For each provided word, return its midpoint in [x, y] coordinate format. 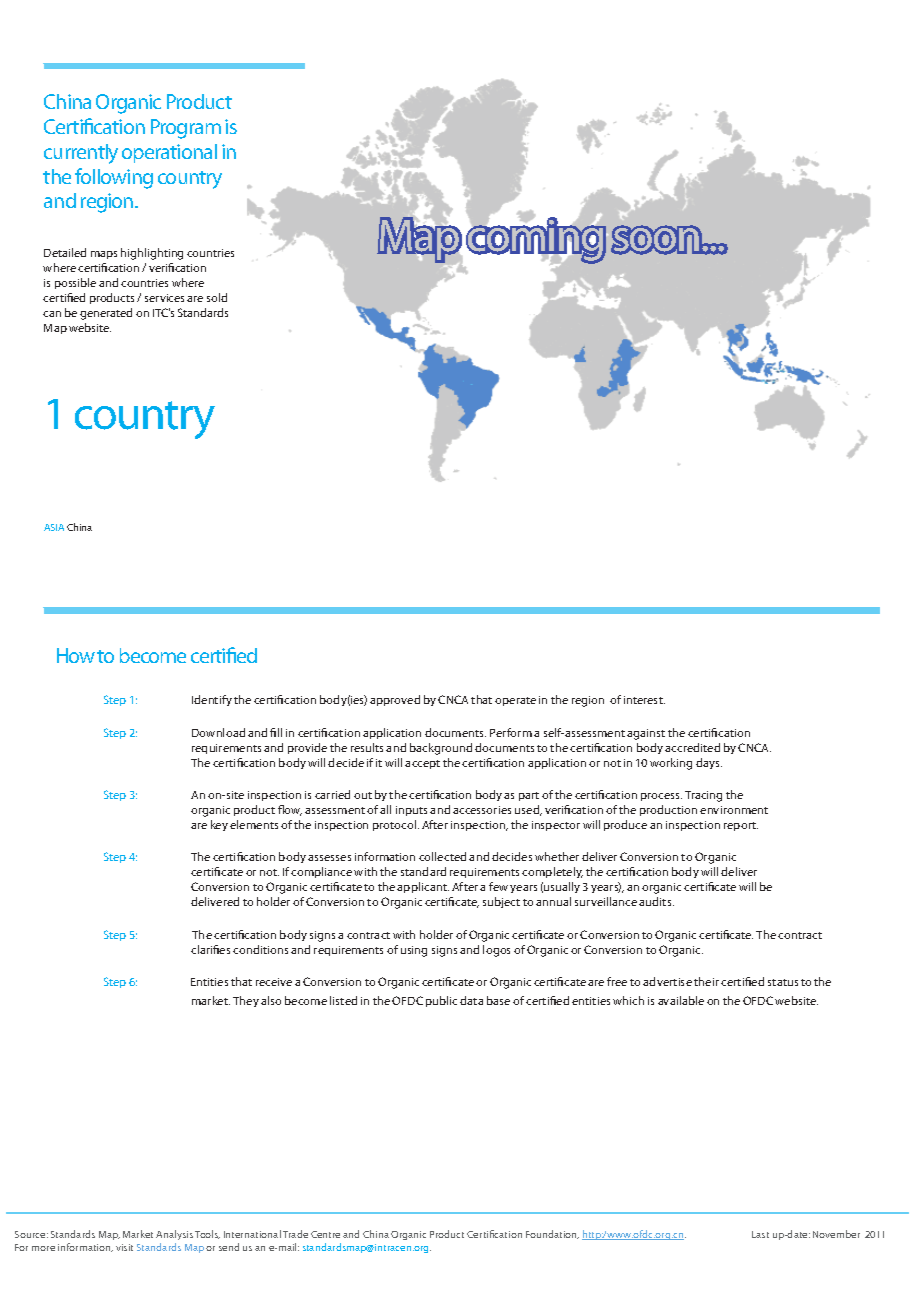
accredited [692, 747]
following [114, 178]
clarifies [210, 949]
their [706, 981]
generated [106, 314]
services [164, 298]
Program [186, 129]
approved [395, 700]
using [414, 951]
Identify [212, 700]
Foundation [552, 1234]
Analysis [174, 1235]
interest [644, 700]
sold [217, 297]
